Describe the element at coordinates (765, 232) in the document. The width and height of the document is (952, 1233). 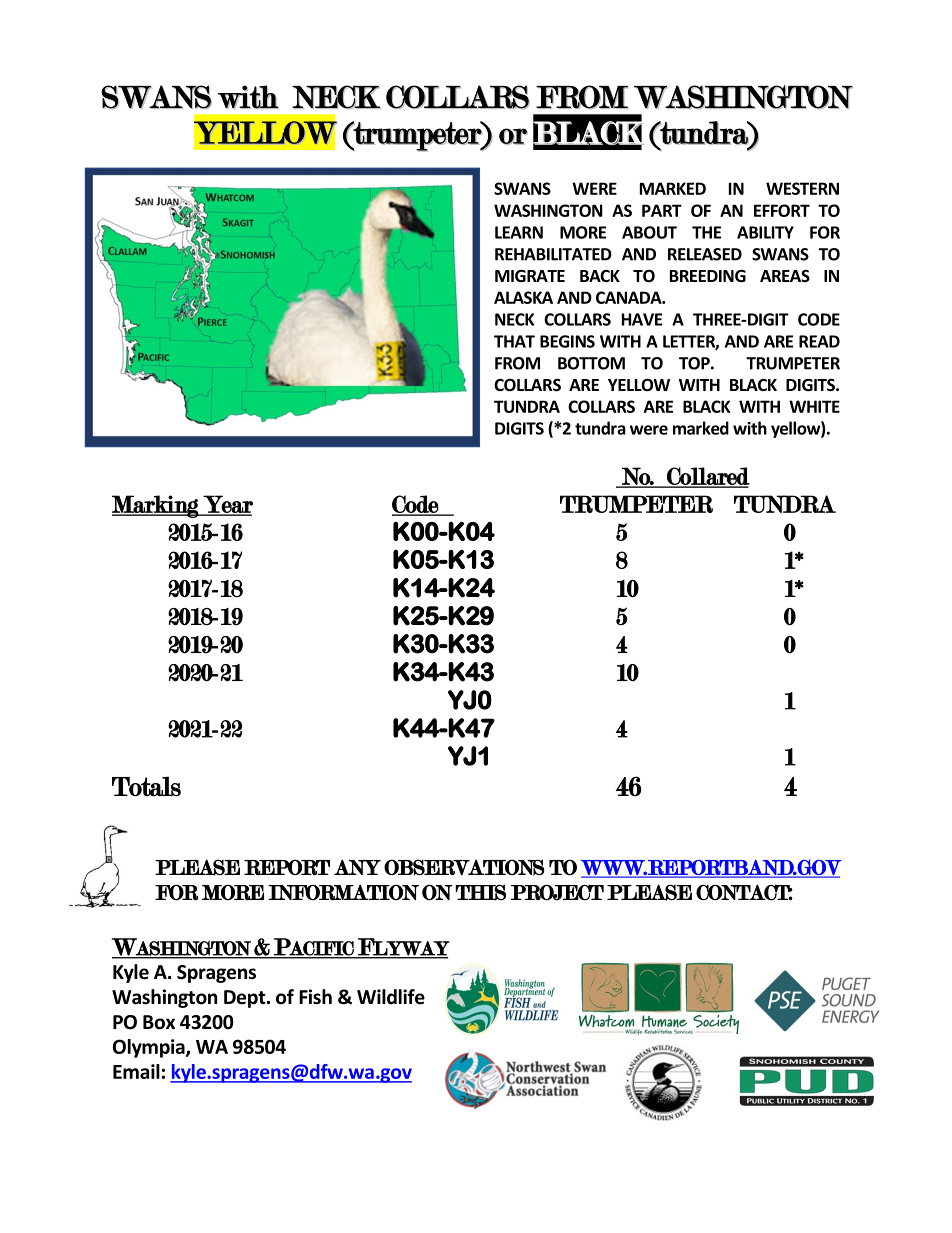
I see `ABILITY` at that location.
